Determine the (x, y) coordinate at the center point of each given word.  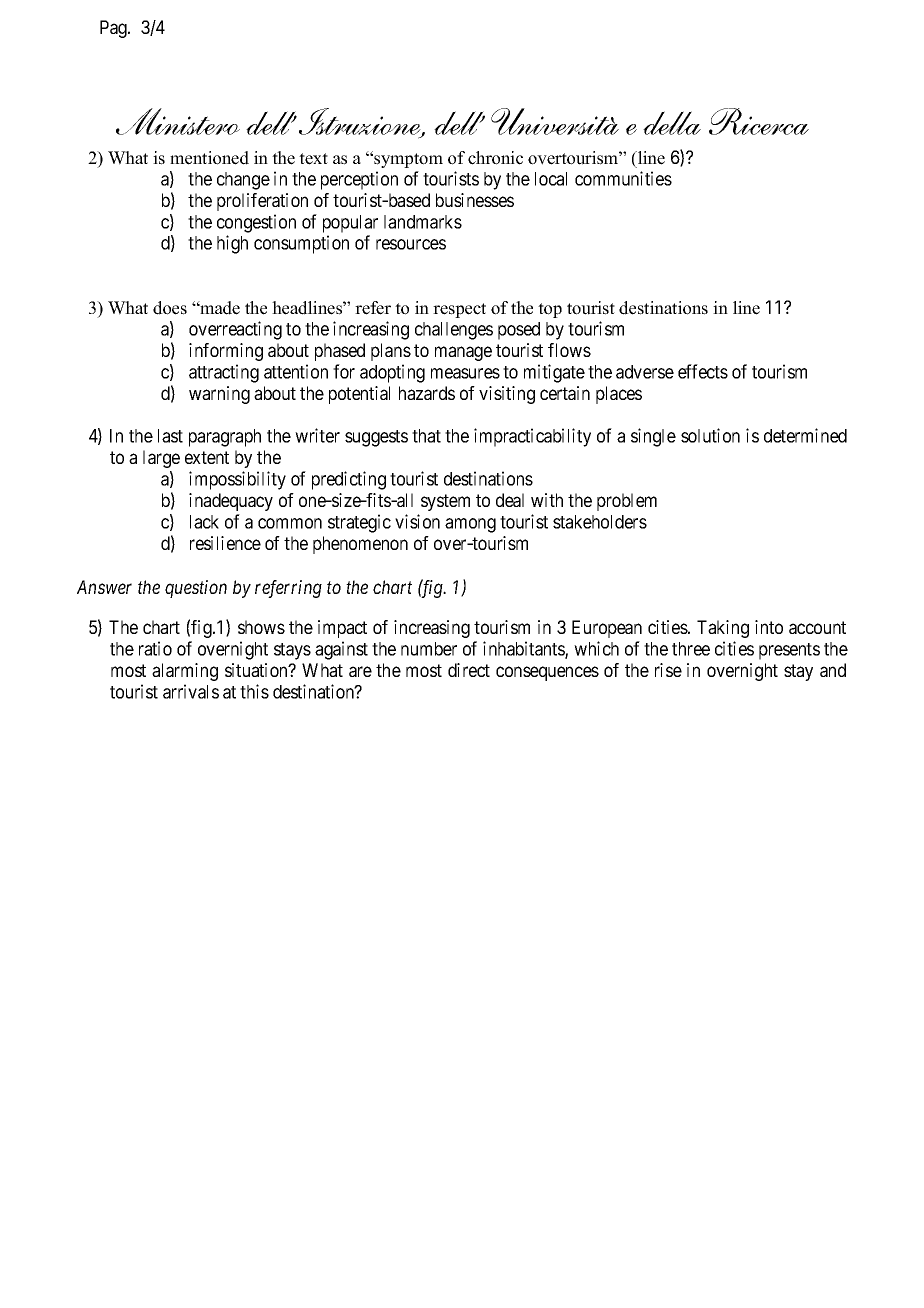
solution (710, 435)
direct (469, 670)
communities (623, 178)
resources (411, 244)
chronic (495, 158)
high (232, 244)
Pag (114, 29)
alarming (185, 672)
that (426, 436)
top (550, 310)
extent (207, 457)
